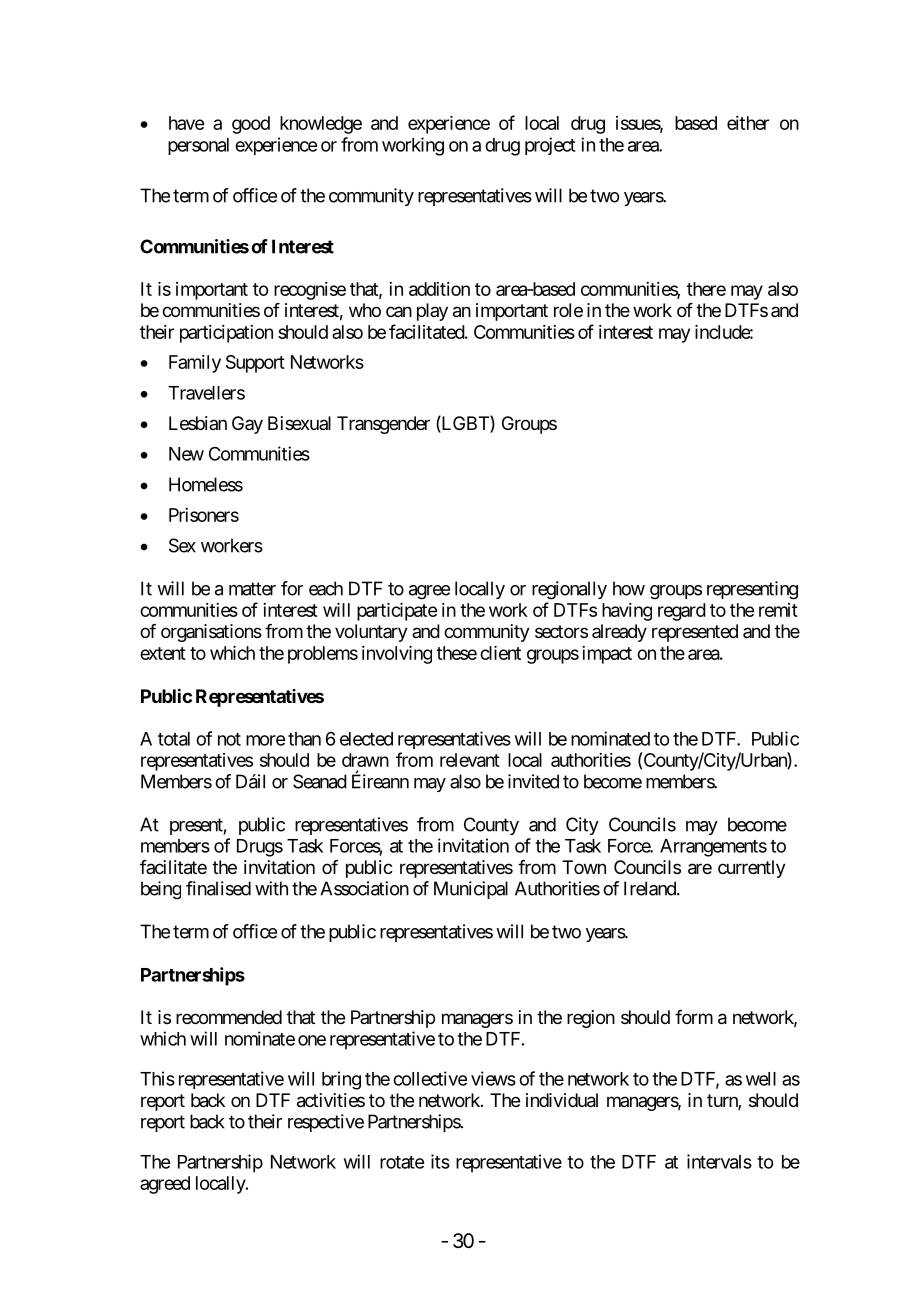 The width and height of the screenshot is (924, 1308). I want to click on collective, so click(430, 1078).
